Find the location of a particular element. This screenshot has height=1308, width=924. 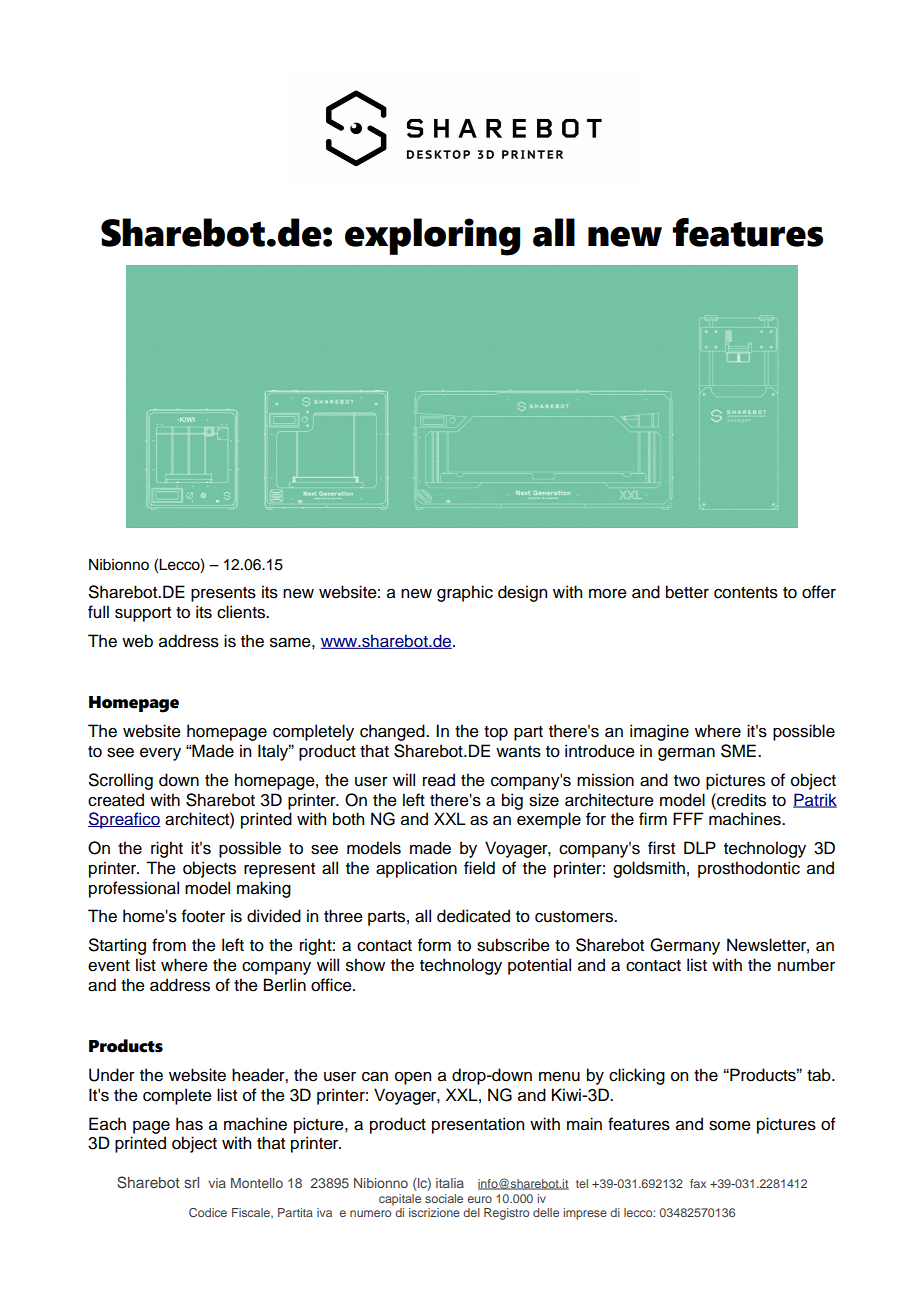

contents is located at coordinates (746, 593).
